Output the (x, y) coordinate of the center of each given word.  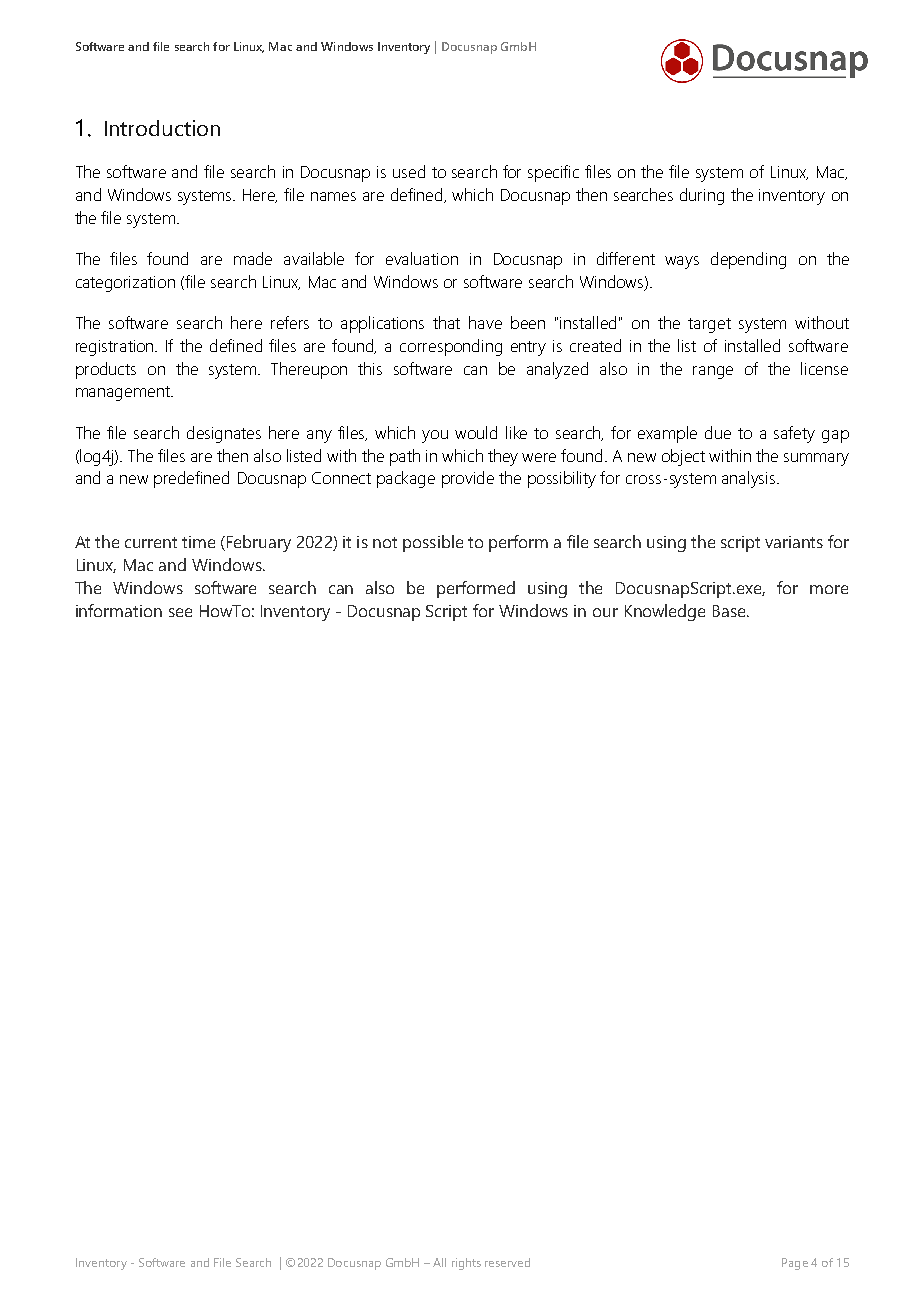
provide (468, 479)
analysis (750, 479)
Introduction (162, 128)
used (409, 171)
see (180, 612)
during (702, 196)
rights (466, 1264)
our (605, 612)
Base (730, 611)
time (198, 542)
